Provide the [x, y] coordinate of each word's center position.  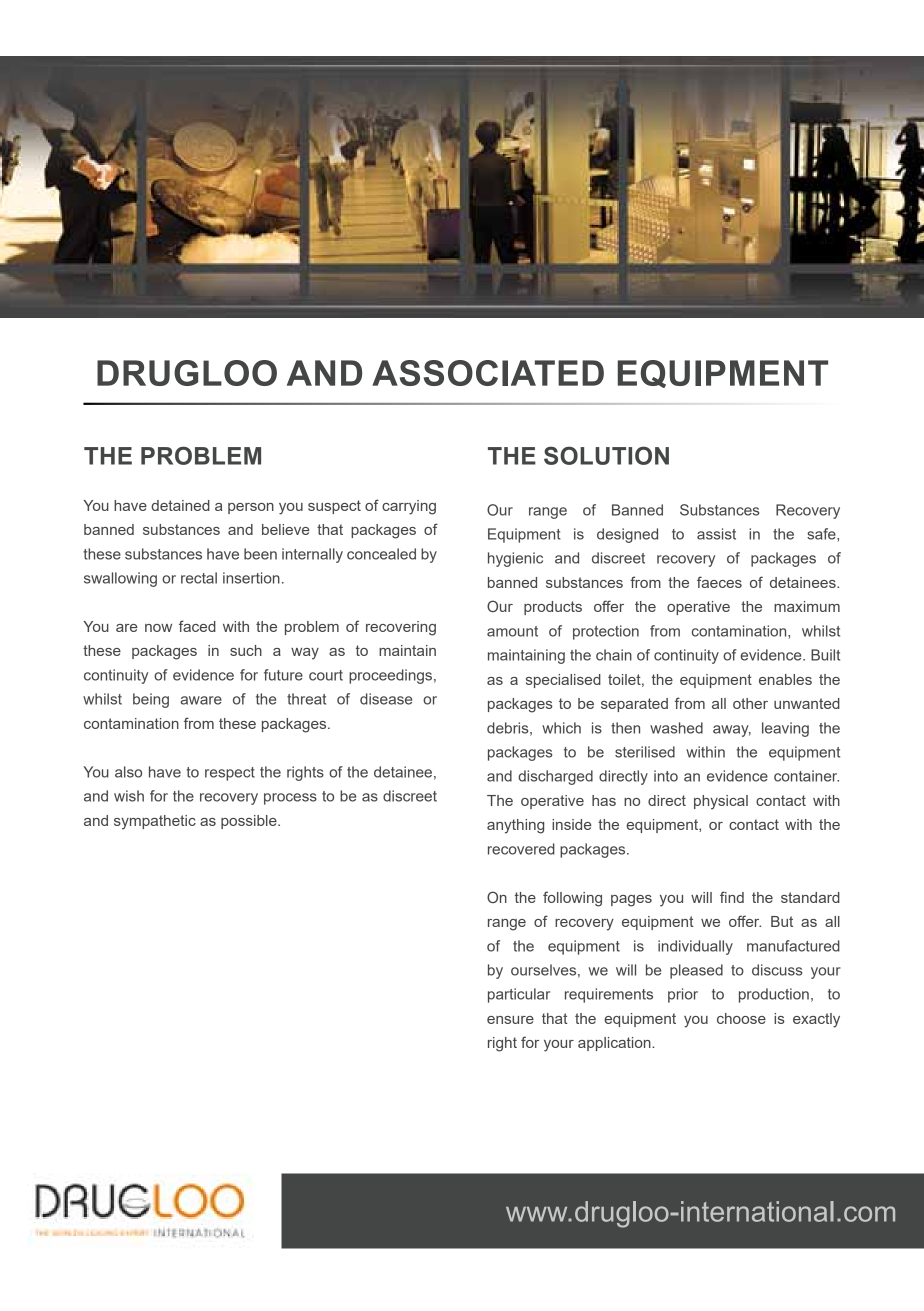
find [732, 897]
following [572, 899]
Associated [488, 373]
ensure [510, 1020]
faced [197, 626]
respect [230, 774]
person [251, 508]
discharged [555, 777]
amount [512, 631]
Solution [606, 455]
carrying [409, 507]
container [806, 776]
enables [785, 679]
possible [250, 822]
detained [180, 505]
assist [716, 534]
